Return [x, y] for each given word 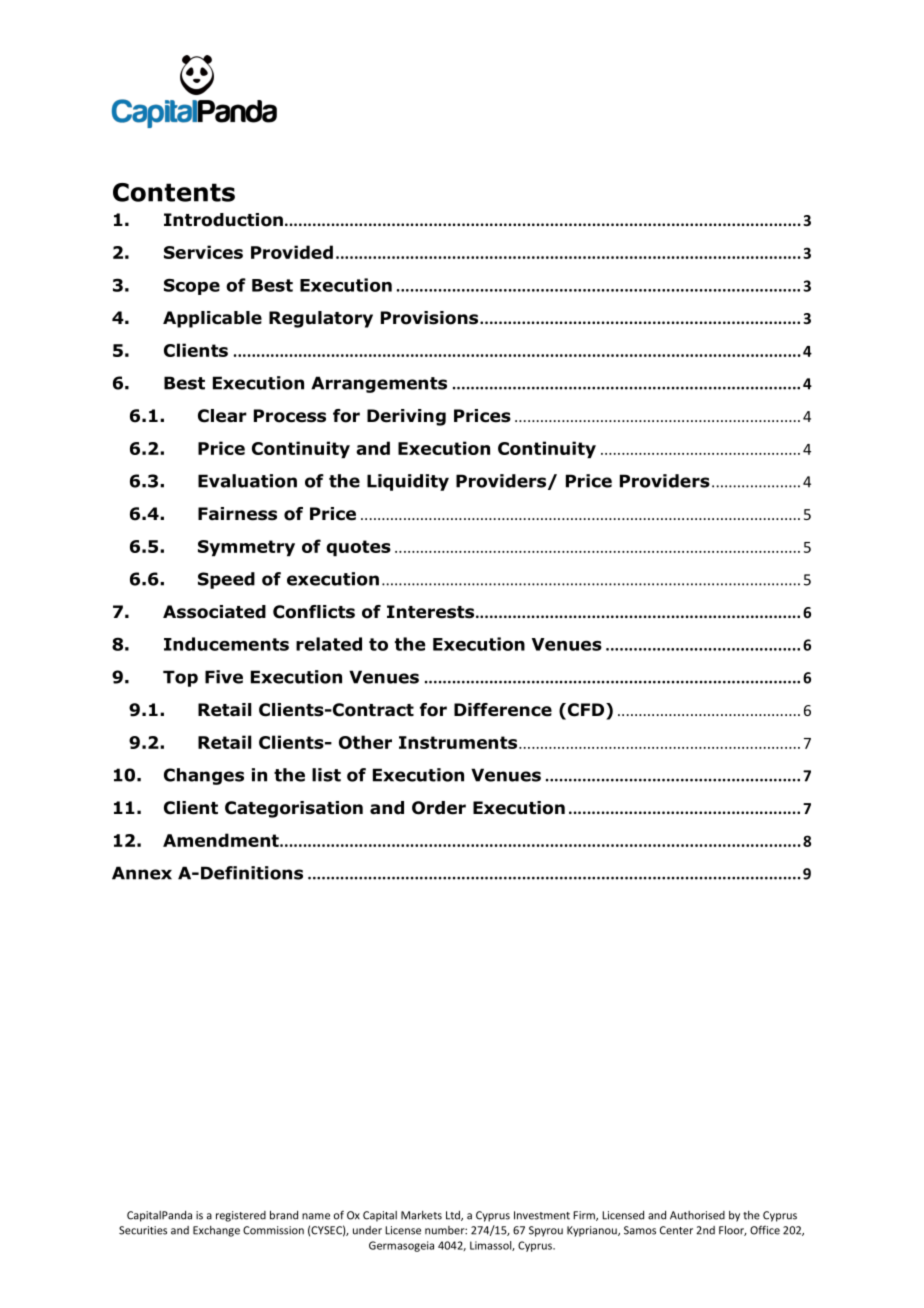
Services [203, 252]
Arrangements [379, 384]
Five [224, 677]
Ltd [454, 1216]
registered [241, 1216]
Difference [503, 710]
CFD [586, 711]
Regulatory [321, 319]
